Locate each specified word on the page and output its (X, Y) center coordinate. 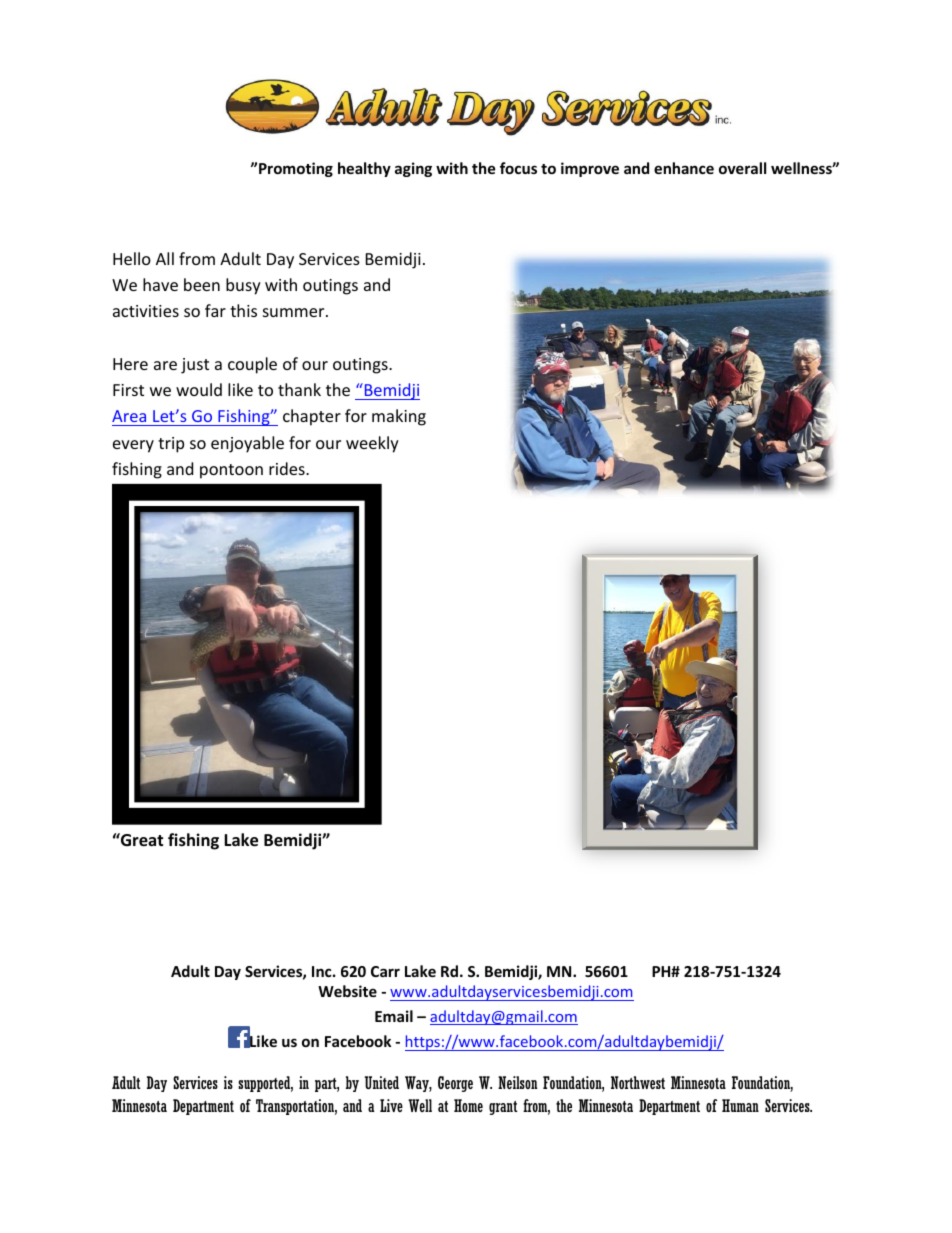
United (382, 1082)
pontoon (231, 471)
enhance (684, 168)
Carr (385, 971)
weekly (372, 444)
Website (347, 991)
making (399, 417)
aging (413, 169)
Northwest (638, 1082)
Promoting (296, 169)
